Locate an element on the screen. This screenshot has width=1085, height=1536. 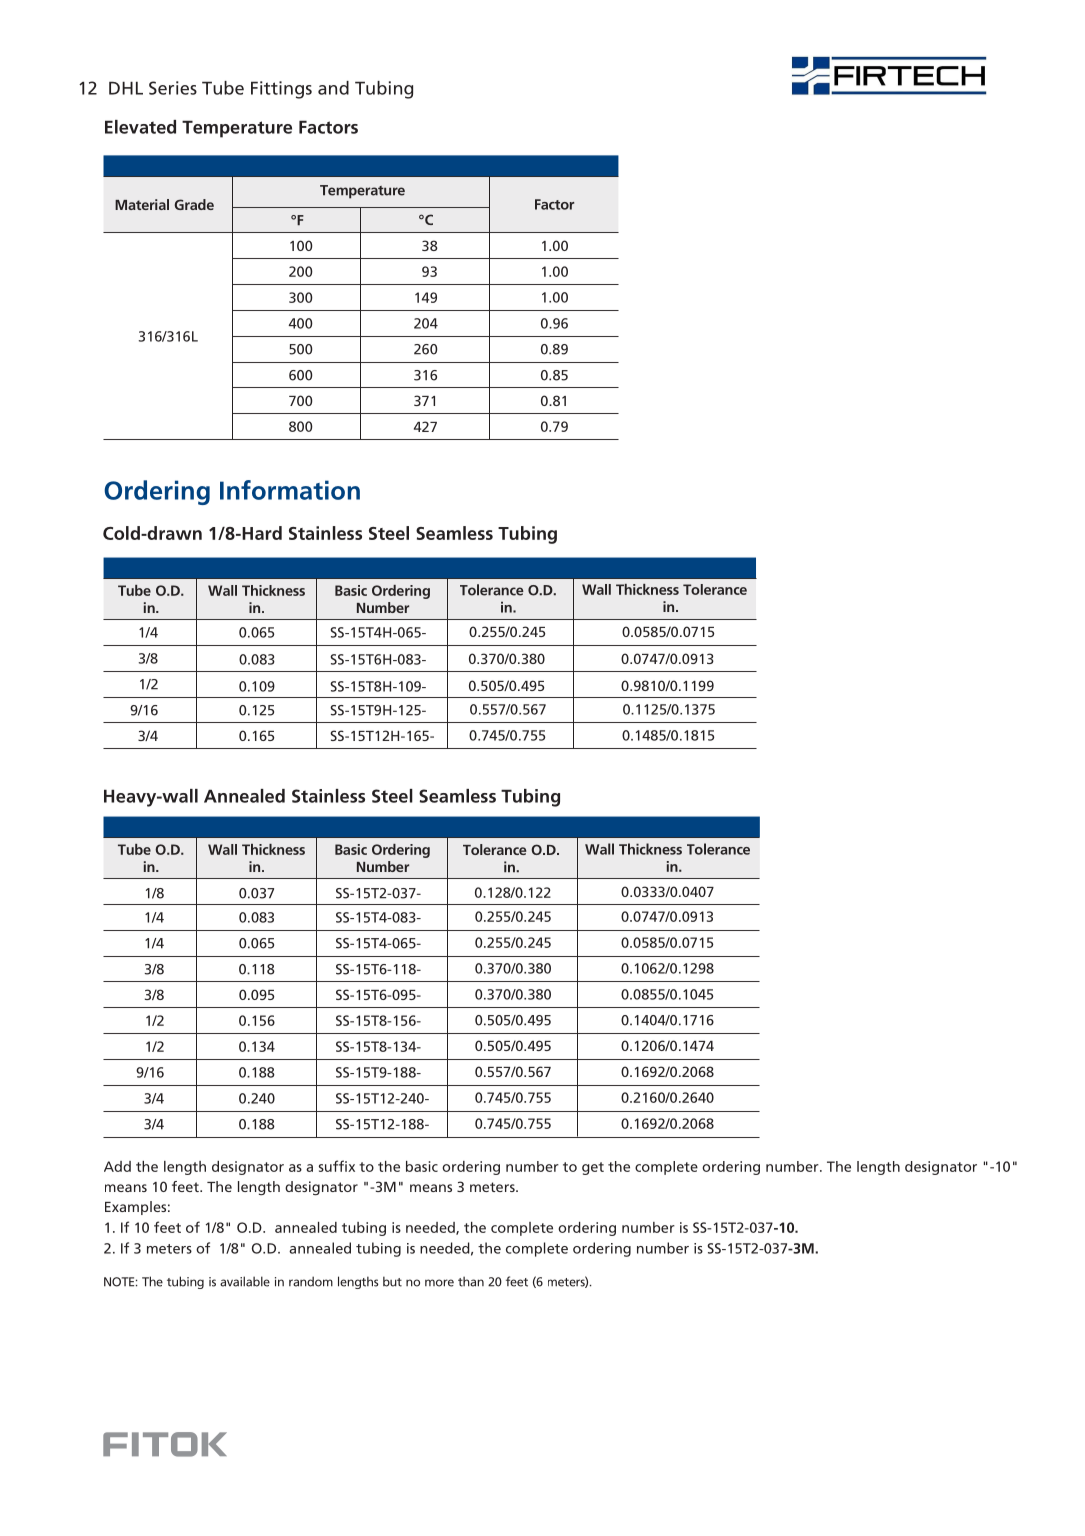
Series is located at coordinates (173, 88).
